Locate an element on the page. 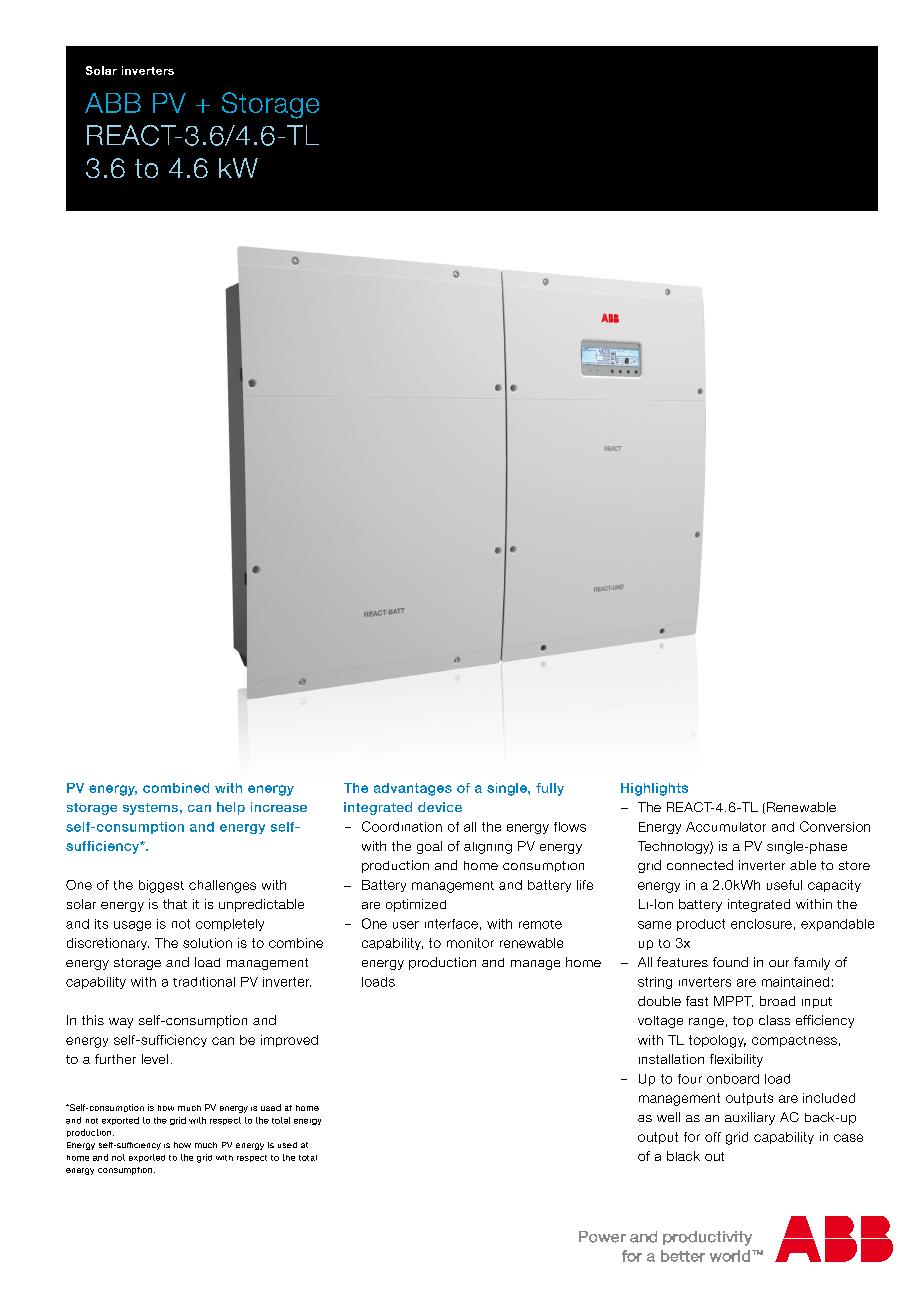 The width and height of the page is (924, 1308). Accumulator is located at coordinates (726, 827).
